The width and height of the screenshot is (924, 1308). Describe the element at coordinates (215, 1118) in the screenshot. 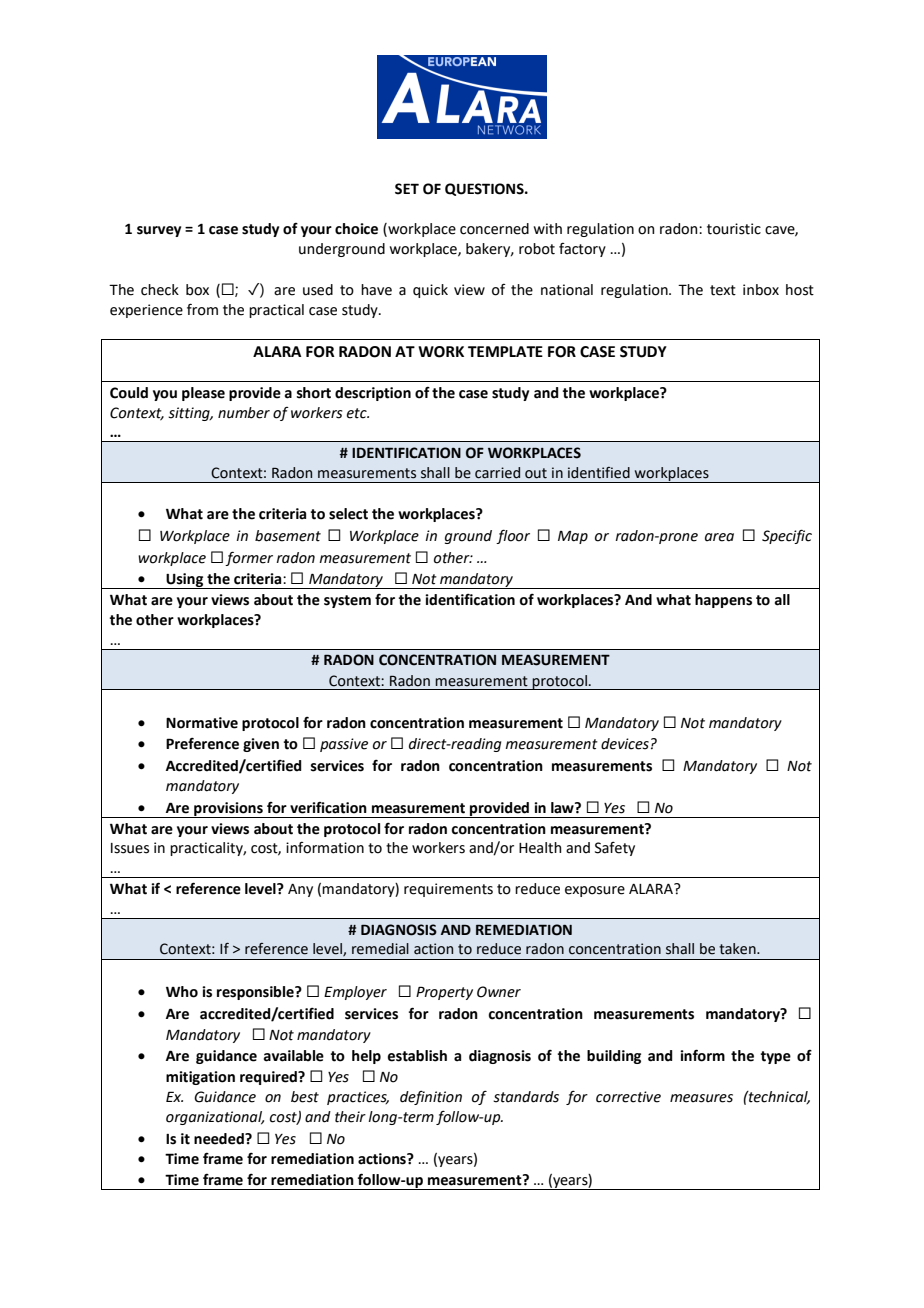

I see `organizational` at that location.
